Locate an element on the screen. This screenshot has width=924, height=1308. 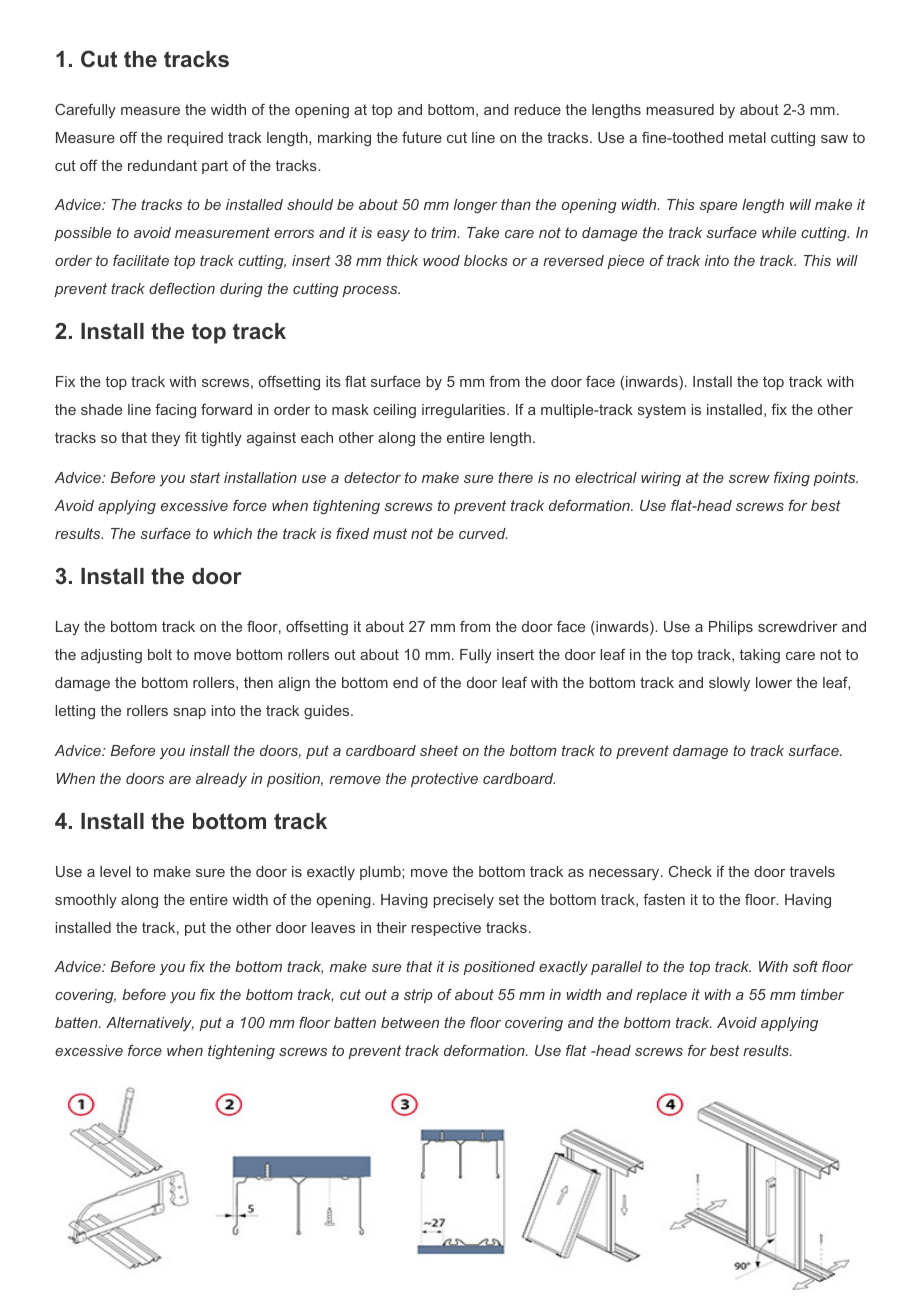
snap is located at coordinates (190, 713).
